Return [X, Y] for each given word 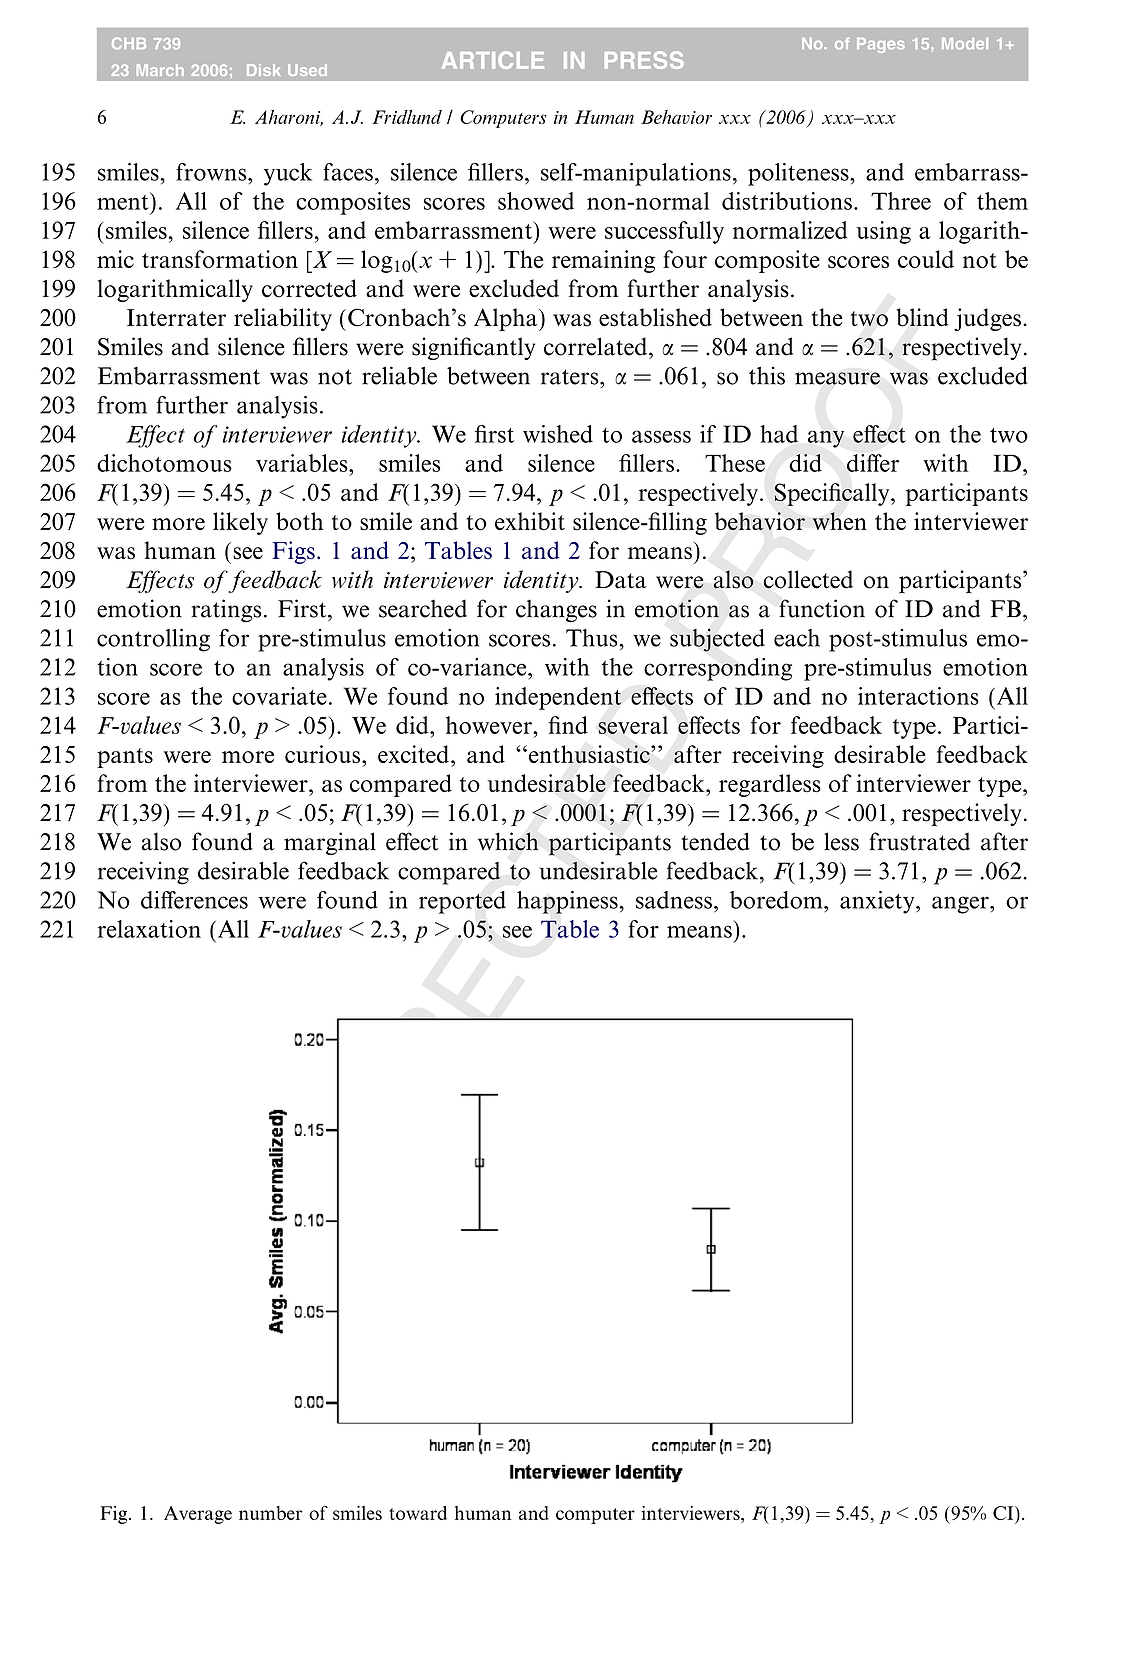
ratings [226, 611]
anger [961, 905]
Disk [264, 70]
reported [462, 902]
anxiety [878, 902]
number [270, 1513]
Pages [881, 45]
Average [198, 1515]
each [797, 638]
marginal [330, 843]
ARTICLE [493, 60]
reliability [283, 319]
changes [556, 611]
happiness [567, 902]
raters [571, 377]
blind [923, 317]
